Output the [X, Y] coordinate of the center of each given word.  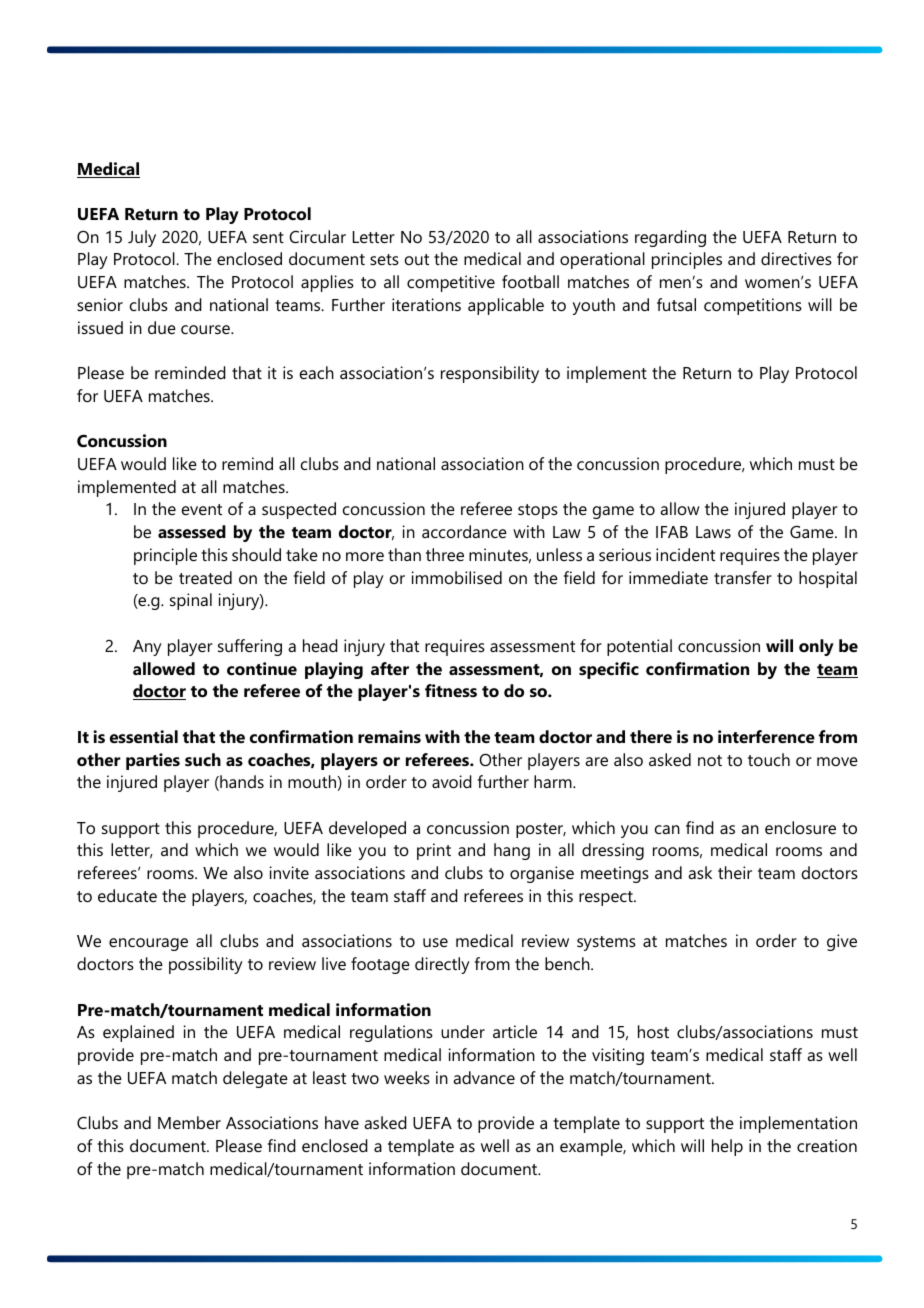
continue [262, 668]
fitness [451, 690]
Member [189, 1122]
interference [766, 736]
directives [796, 258]
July [142, 238]
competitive [451, 283]
